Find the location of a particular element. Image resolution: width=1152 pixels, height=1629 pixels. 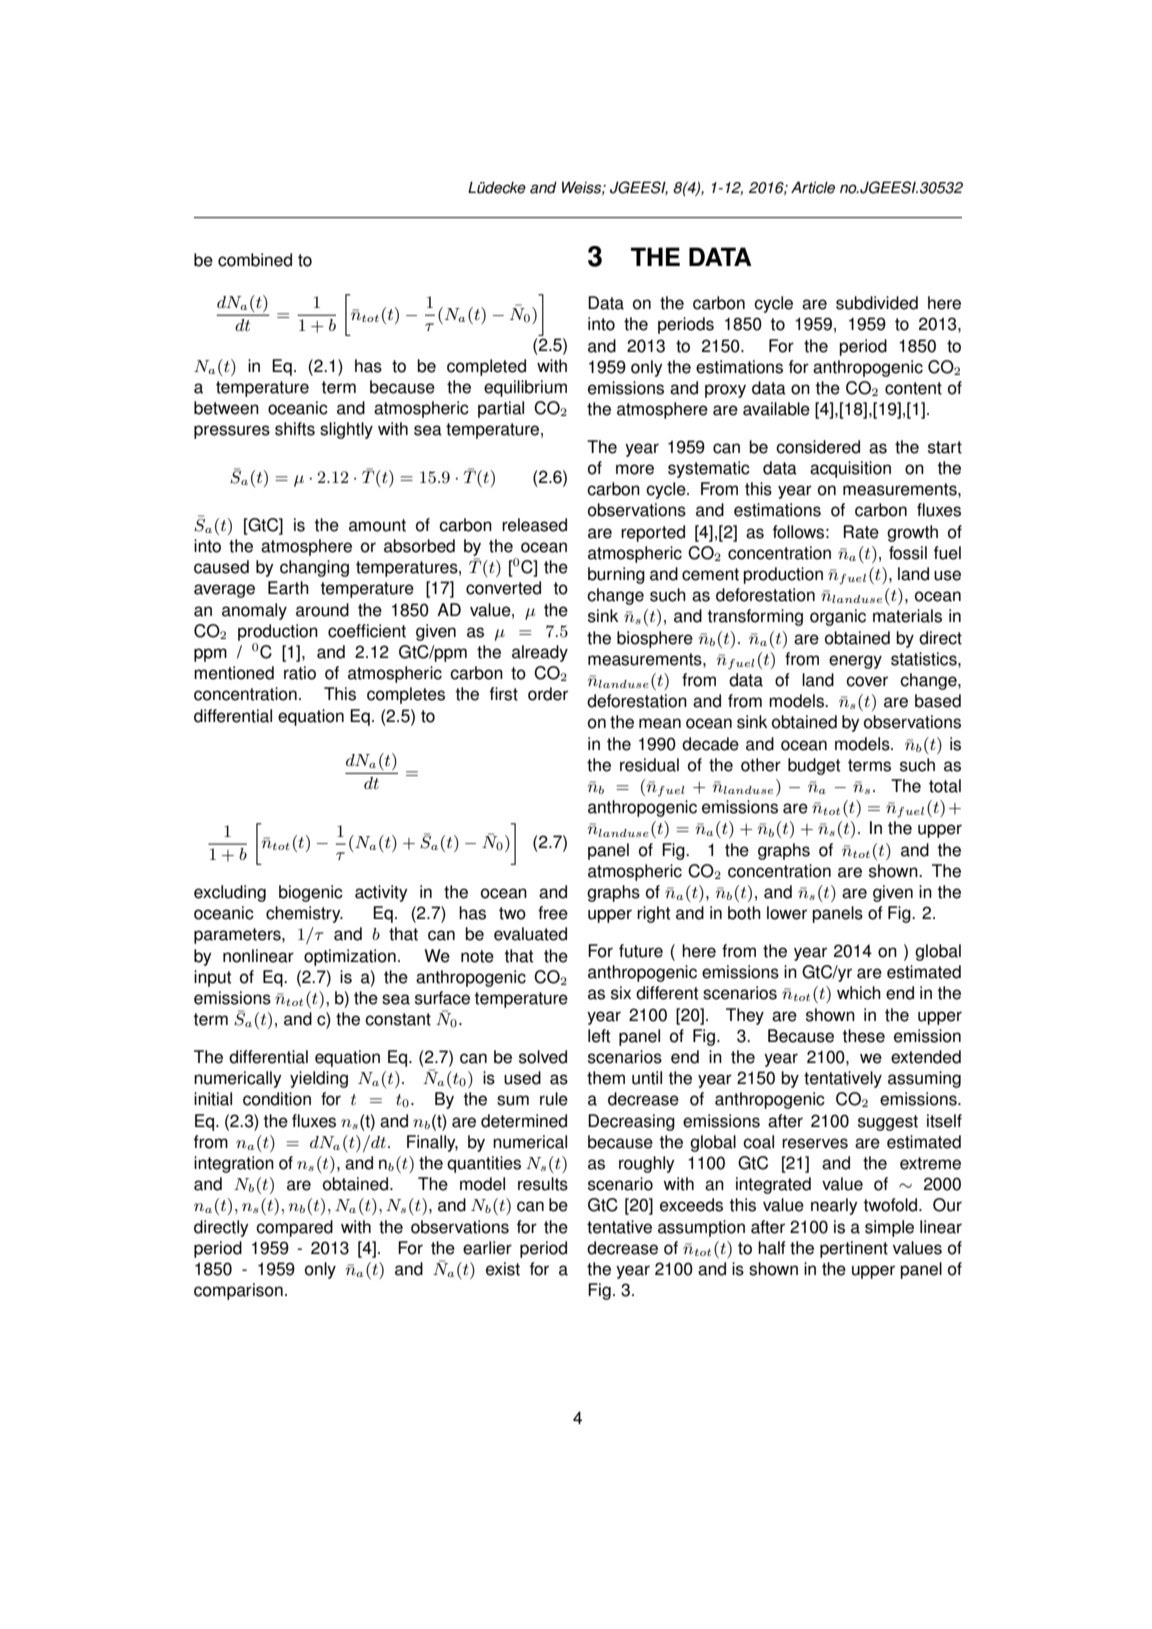

which is located at coordinates (859, 993).
